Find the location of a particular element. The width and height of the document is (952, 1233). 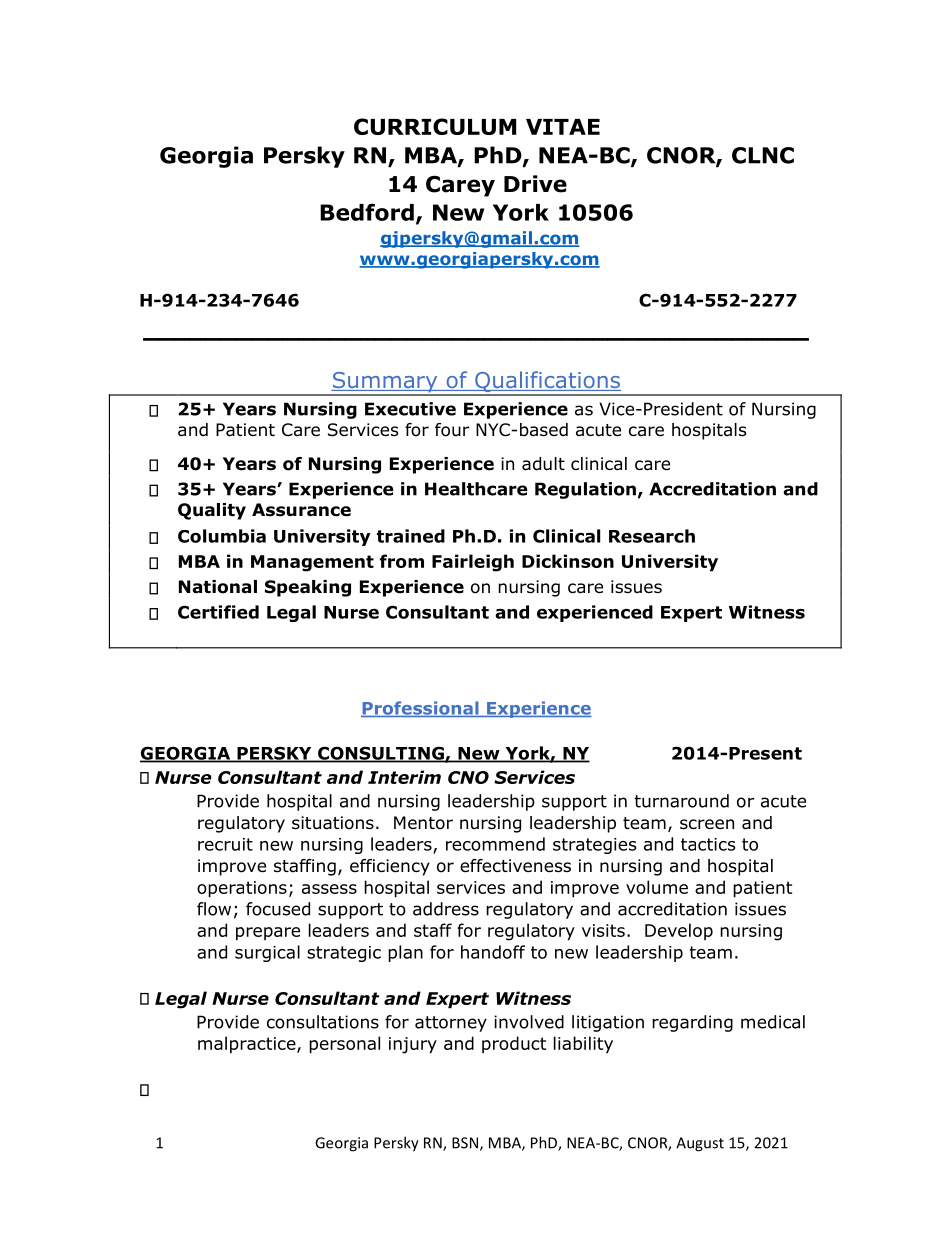

VITAE is located at coordinates (563, 127).
